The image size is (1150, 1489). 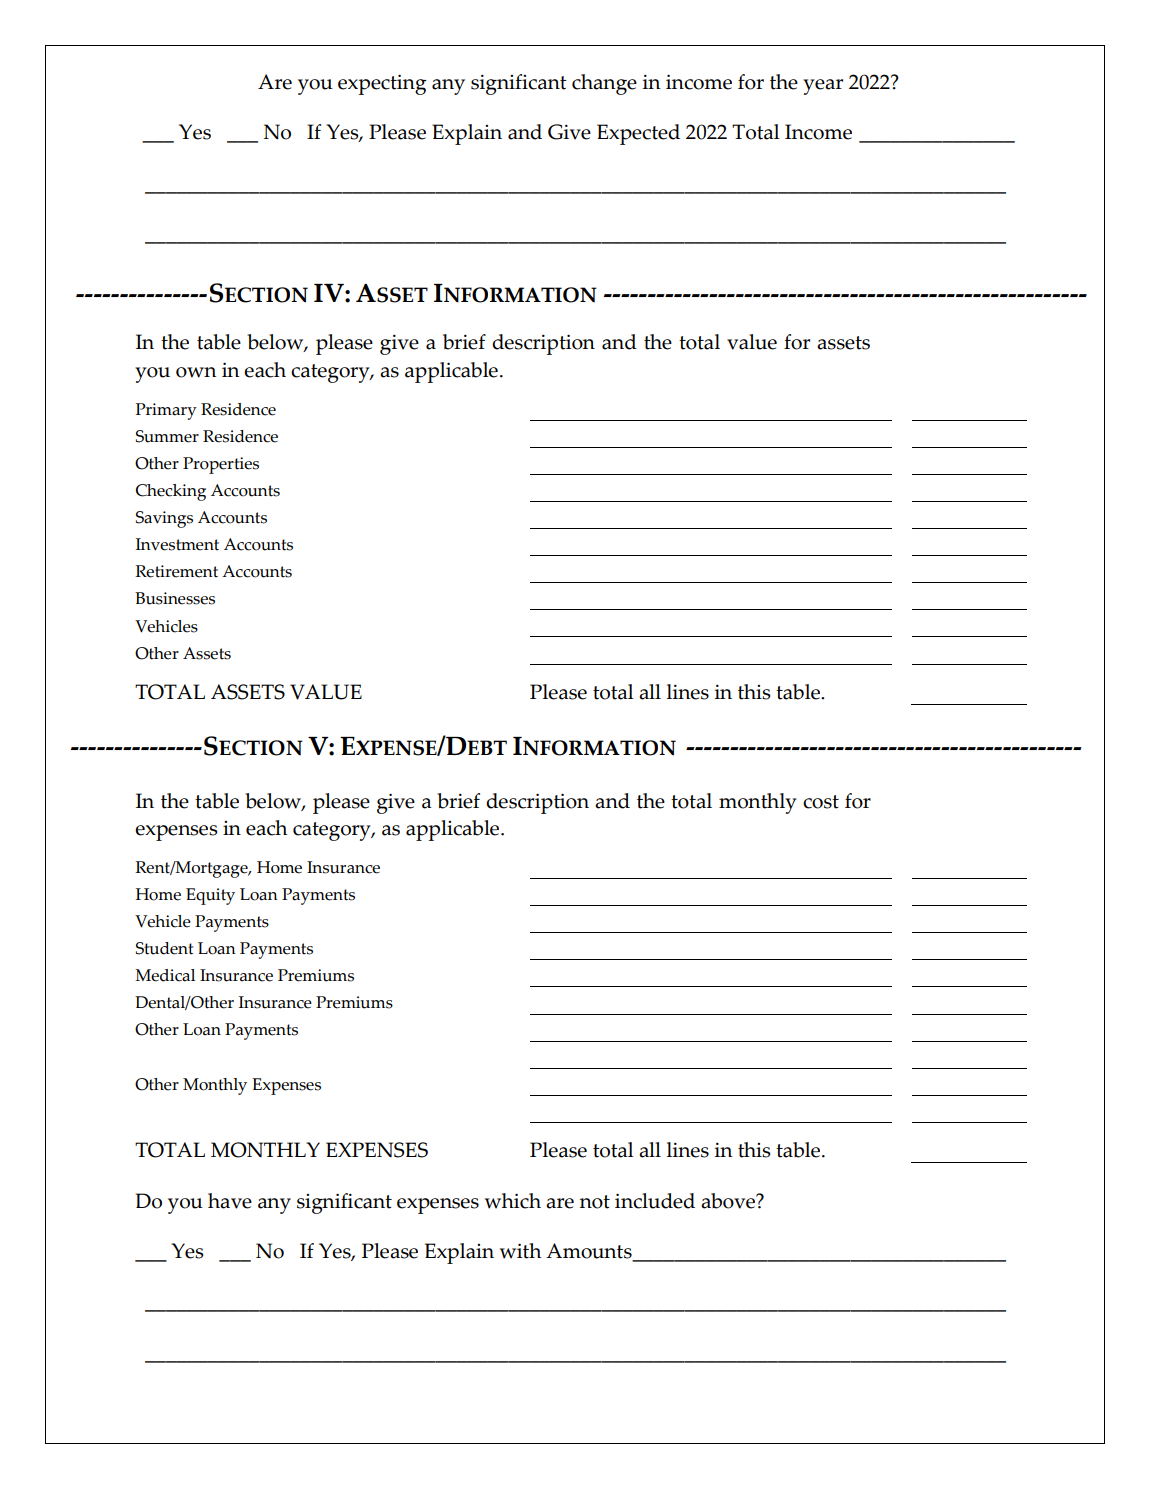 I want to click on year, so click(x=823, y=87).
